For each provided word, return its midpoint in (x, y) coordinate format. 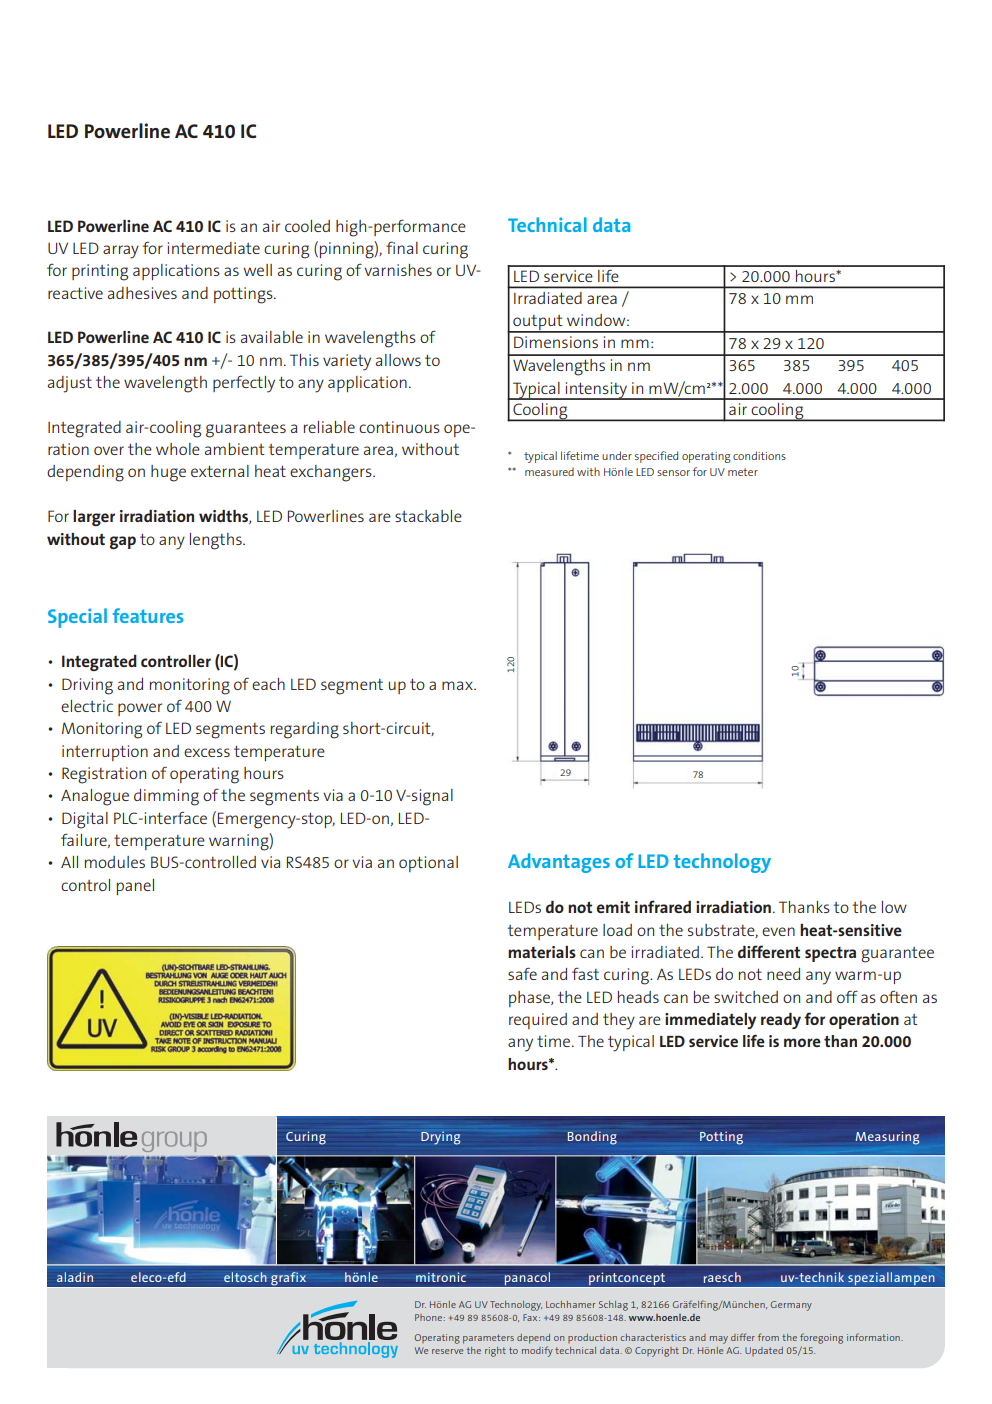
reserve (447, 1351)
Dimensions (556, 342)
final (402, 247)
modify (537, 1351)
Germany (791, 1306)
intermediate (214, 248)
